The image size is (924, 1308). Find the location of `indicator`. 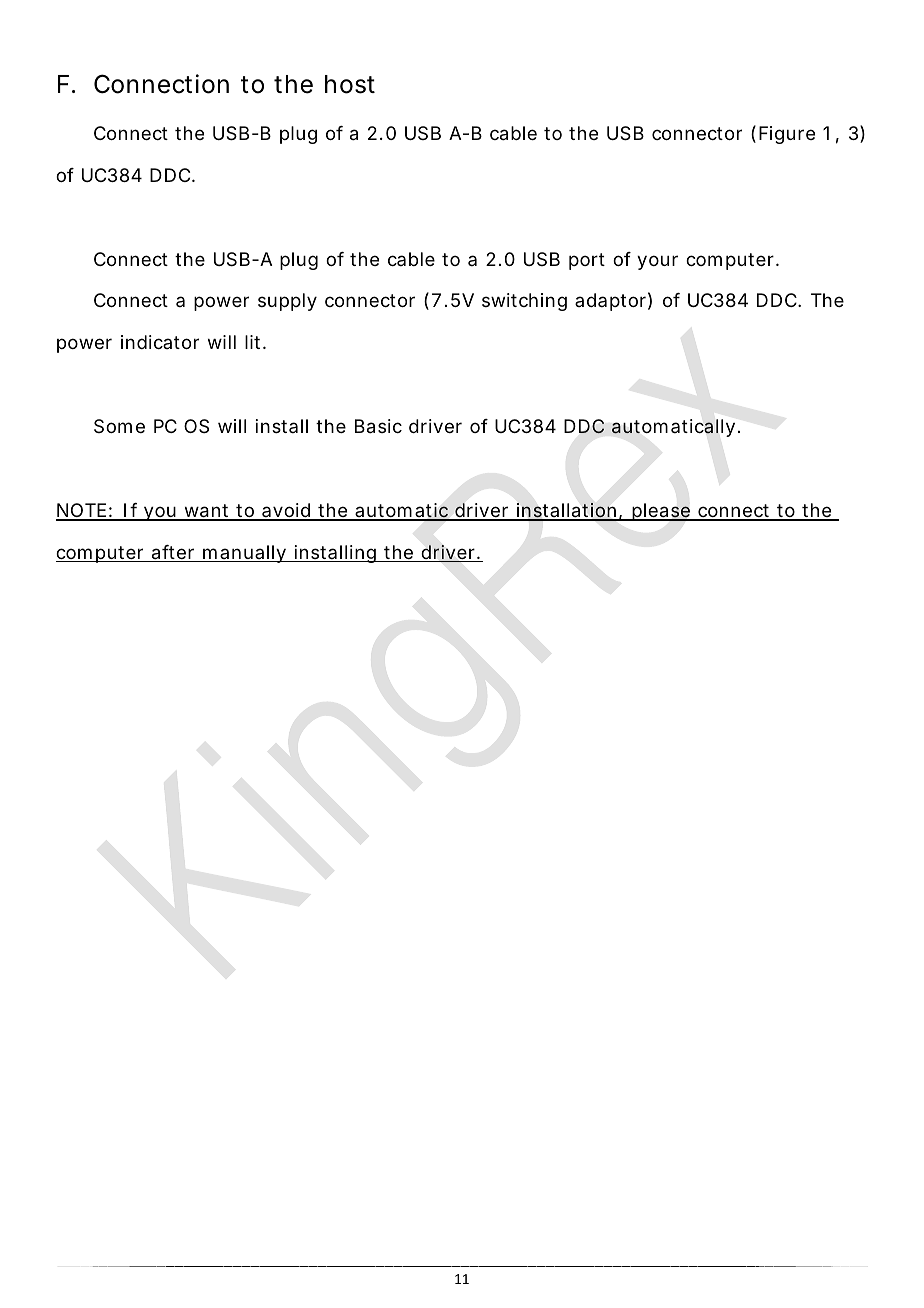

indicator is located at coordinates (160, 342).
